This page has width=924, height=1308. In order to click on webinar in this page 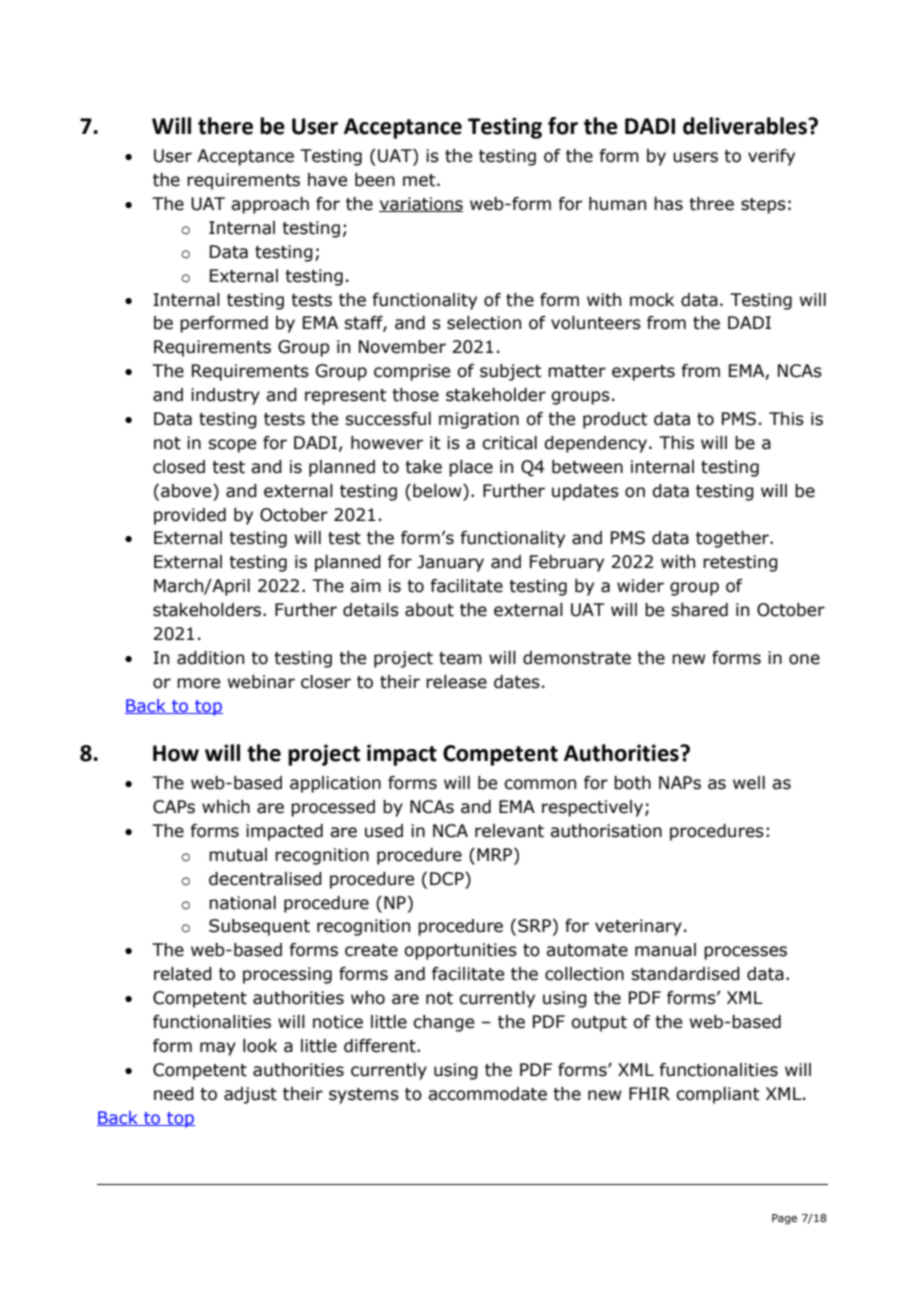, I will do `click(261, 682)`.
